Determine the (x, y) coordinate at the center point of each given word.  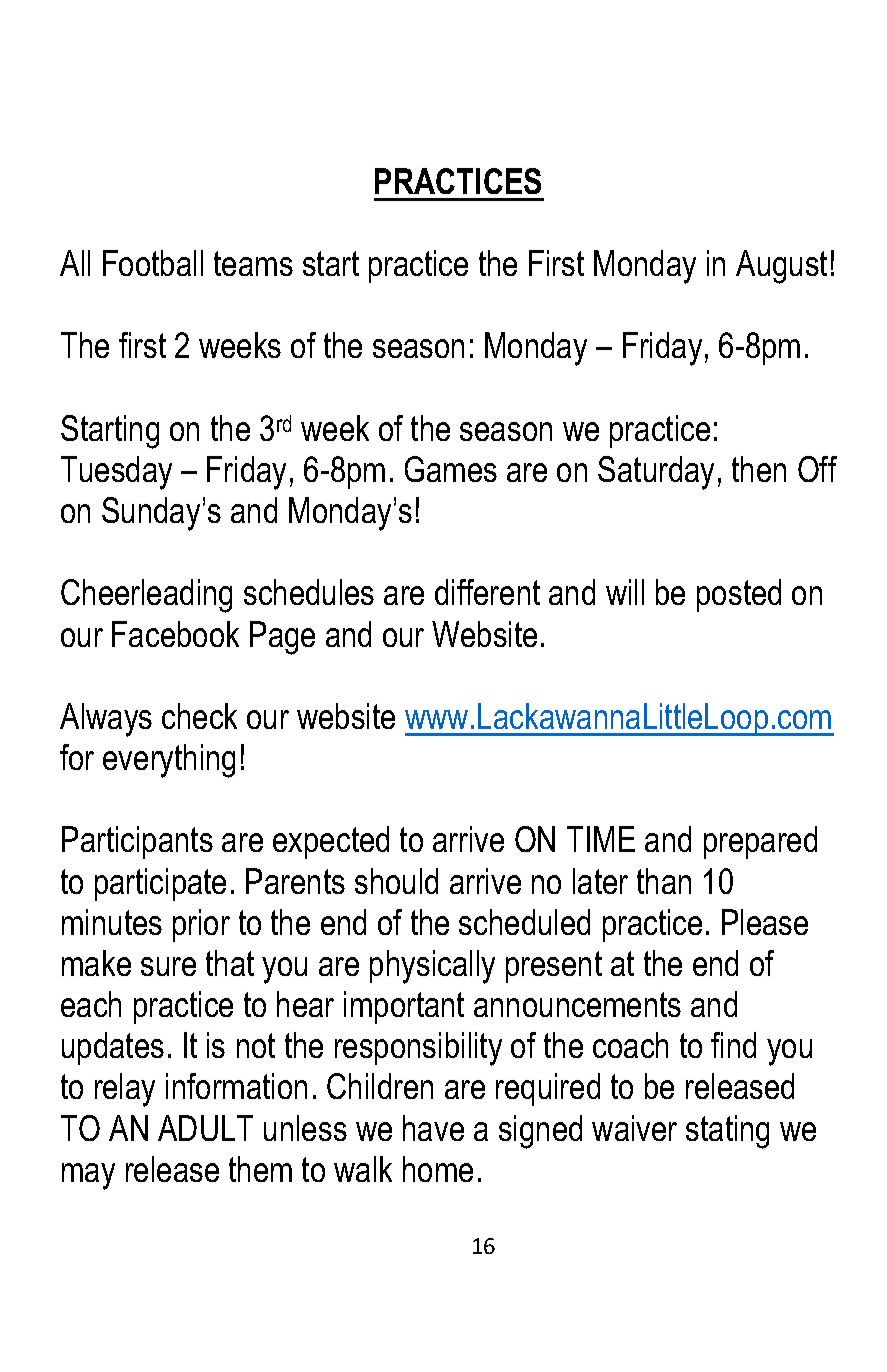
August (781, 267)
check (199, 716)
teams (253, 263)
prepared (760, 842)
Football (153, 263)
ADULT (205, 1128)
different (487, 592)
